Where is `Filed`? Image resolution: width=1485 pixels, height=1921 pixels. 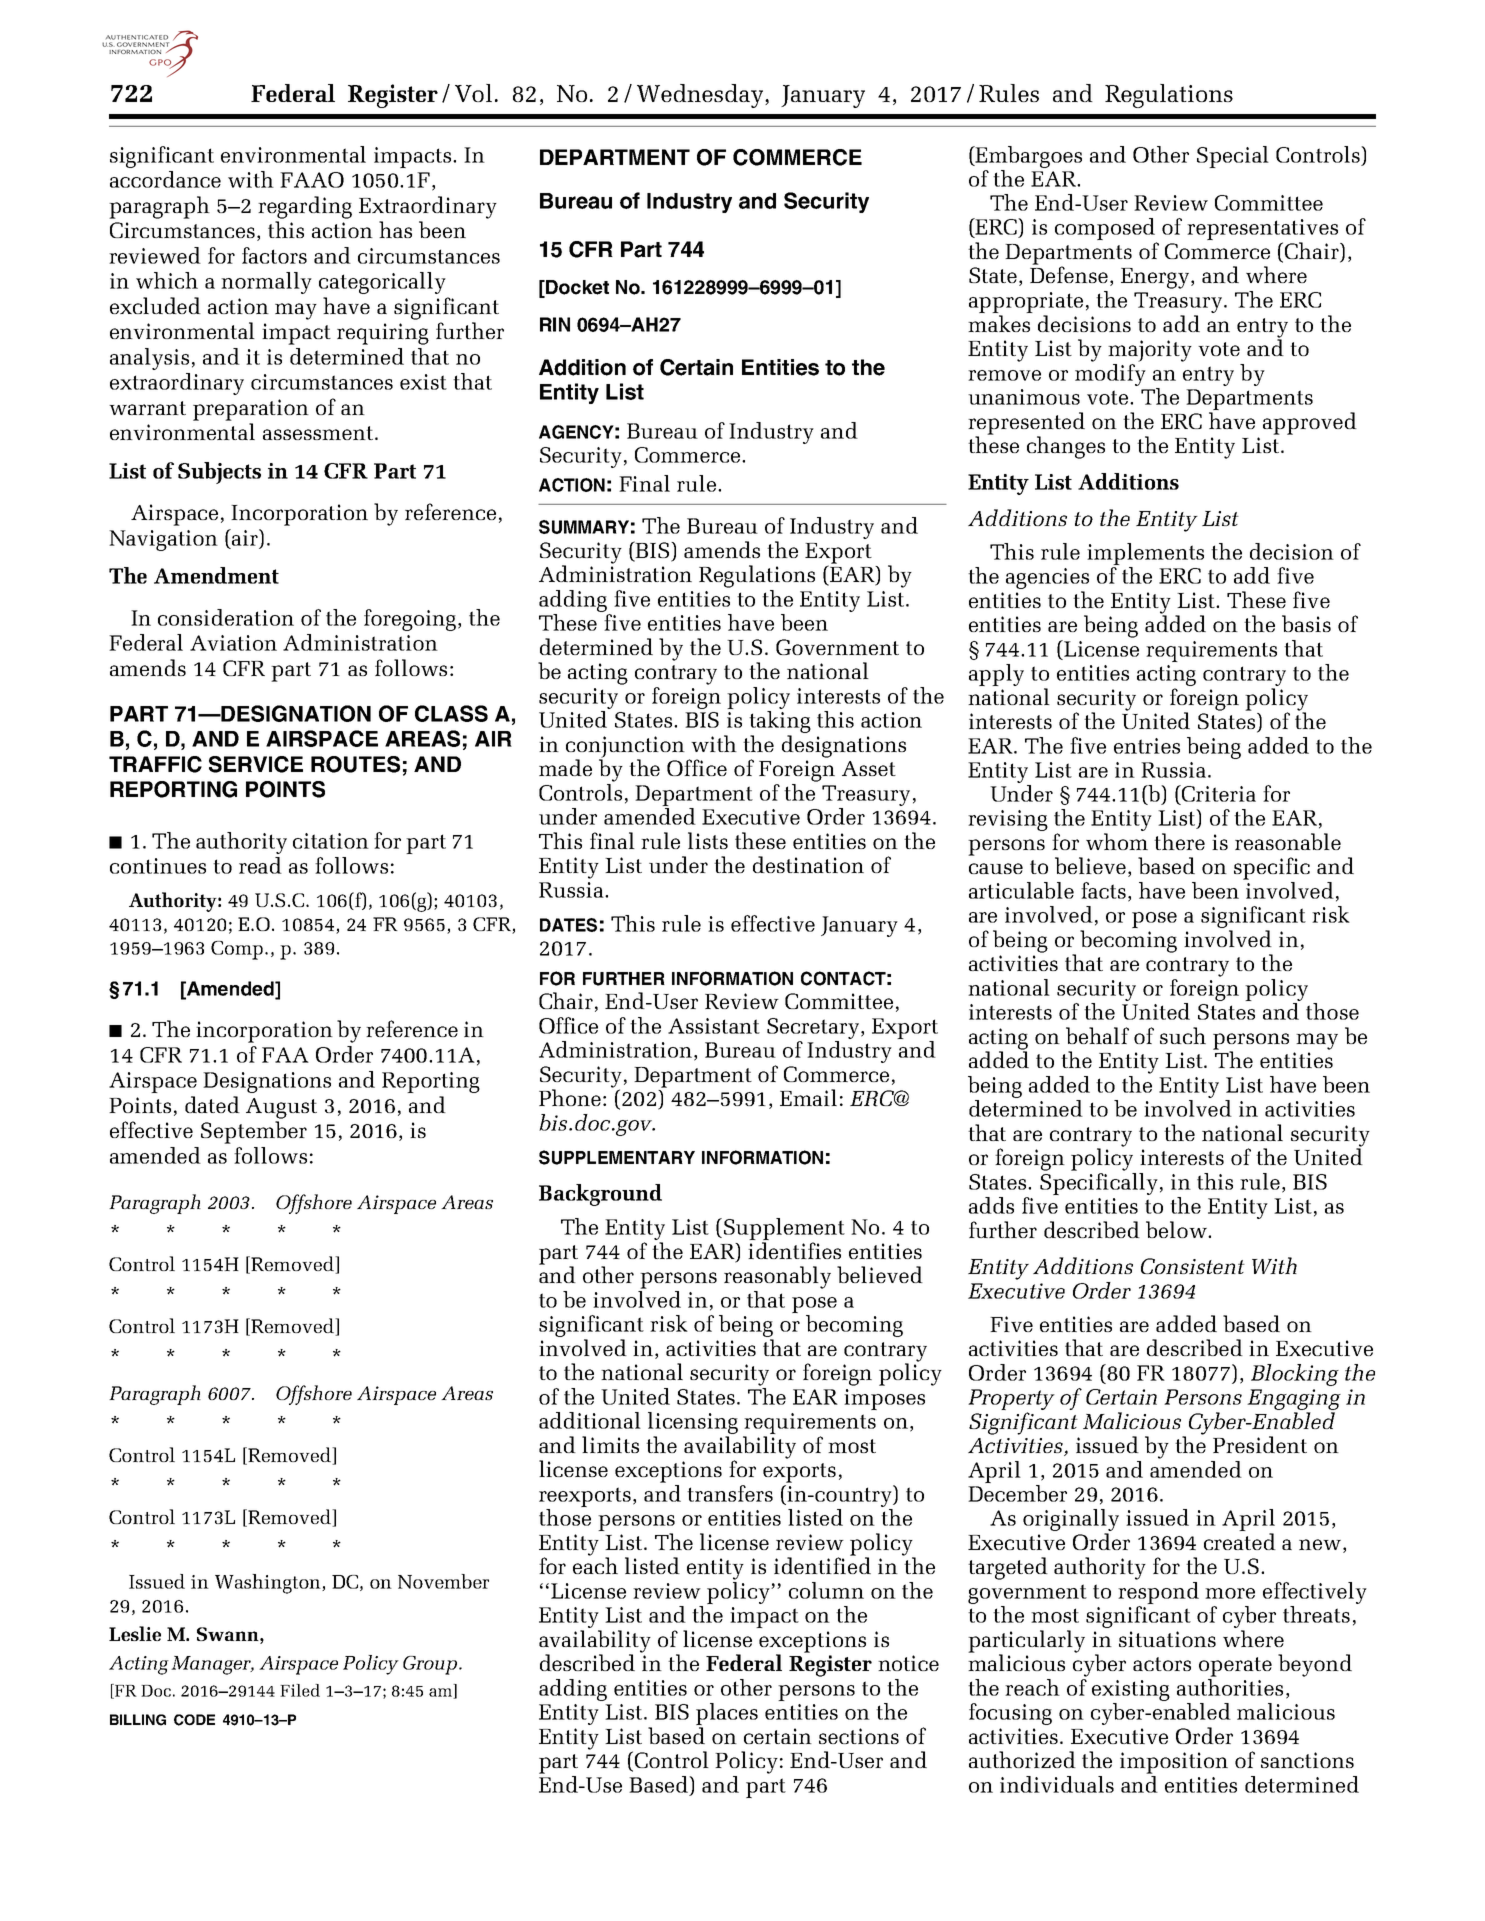 Filed is located at coordinates (300, 1690).
